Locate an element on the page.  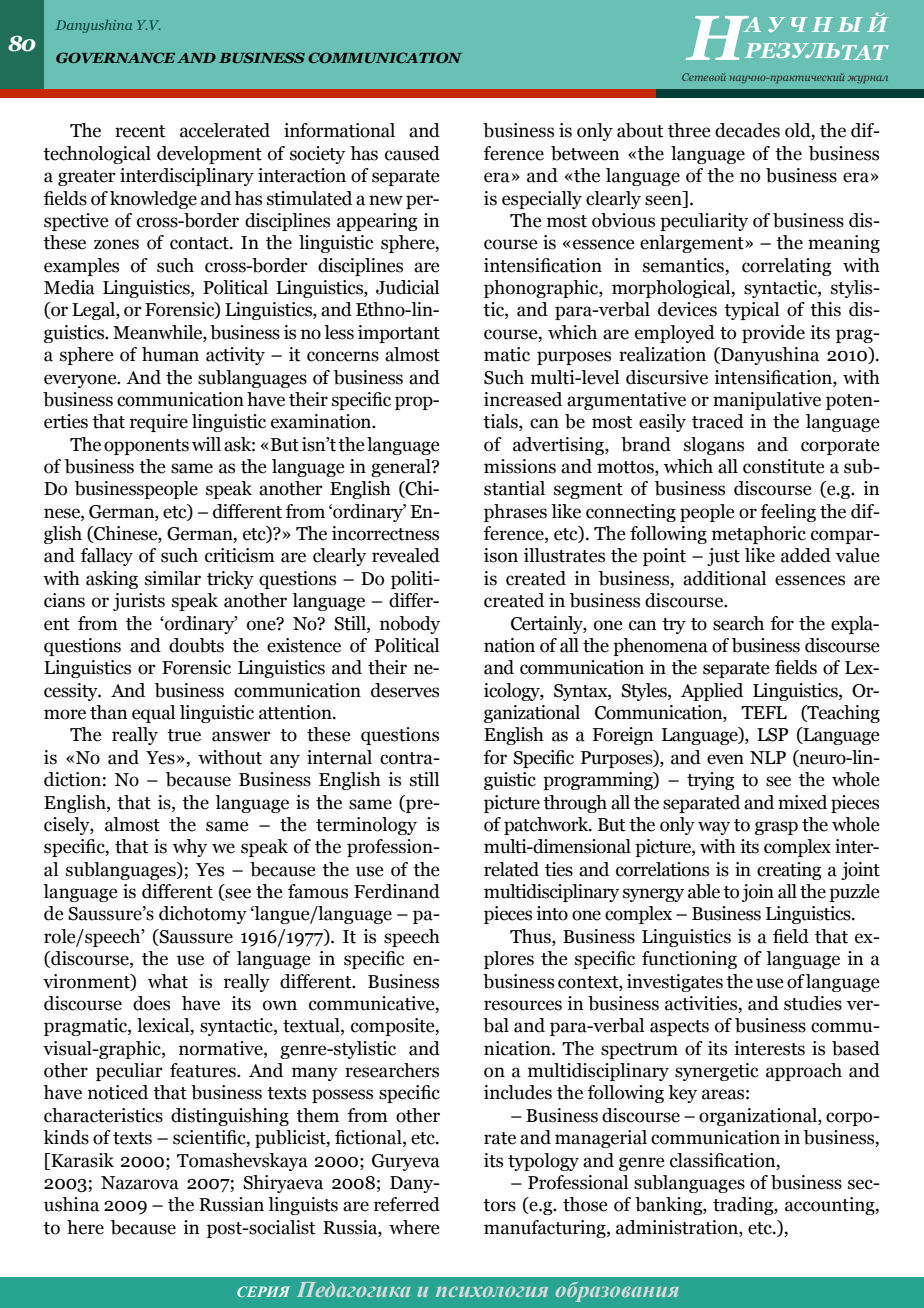
recent is located at coordinates (140, 131).
